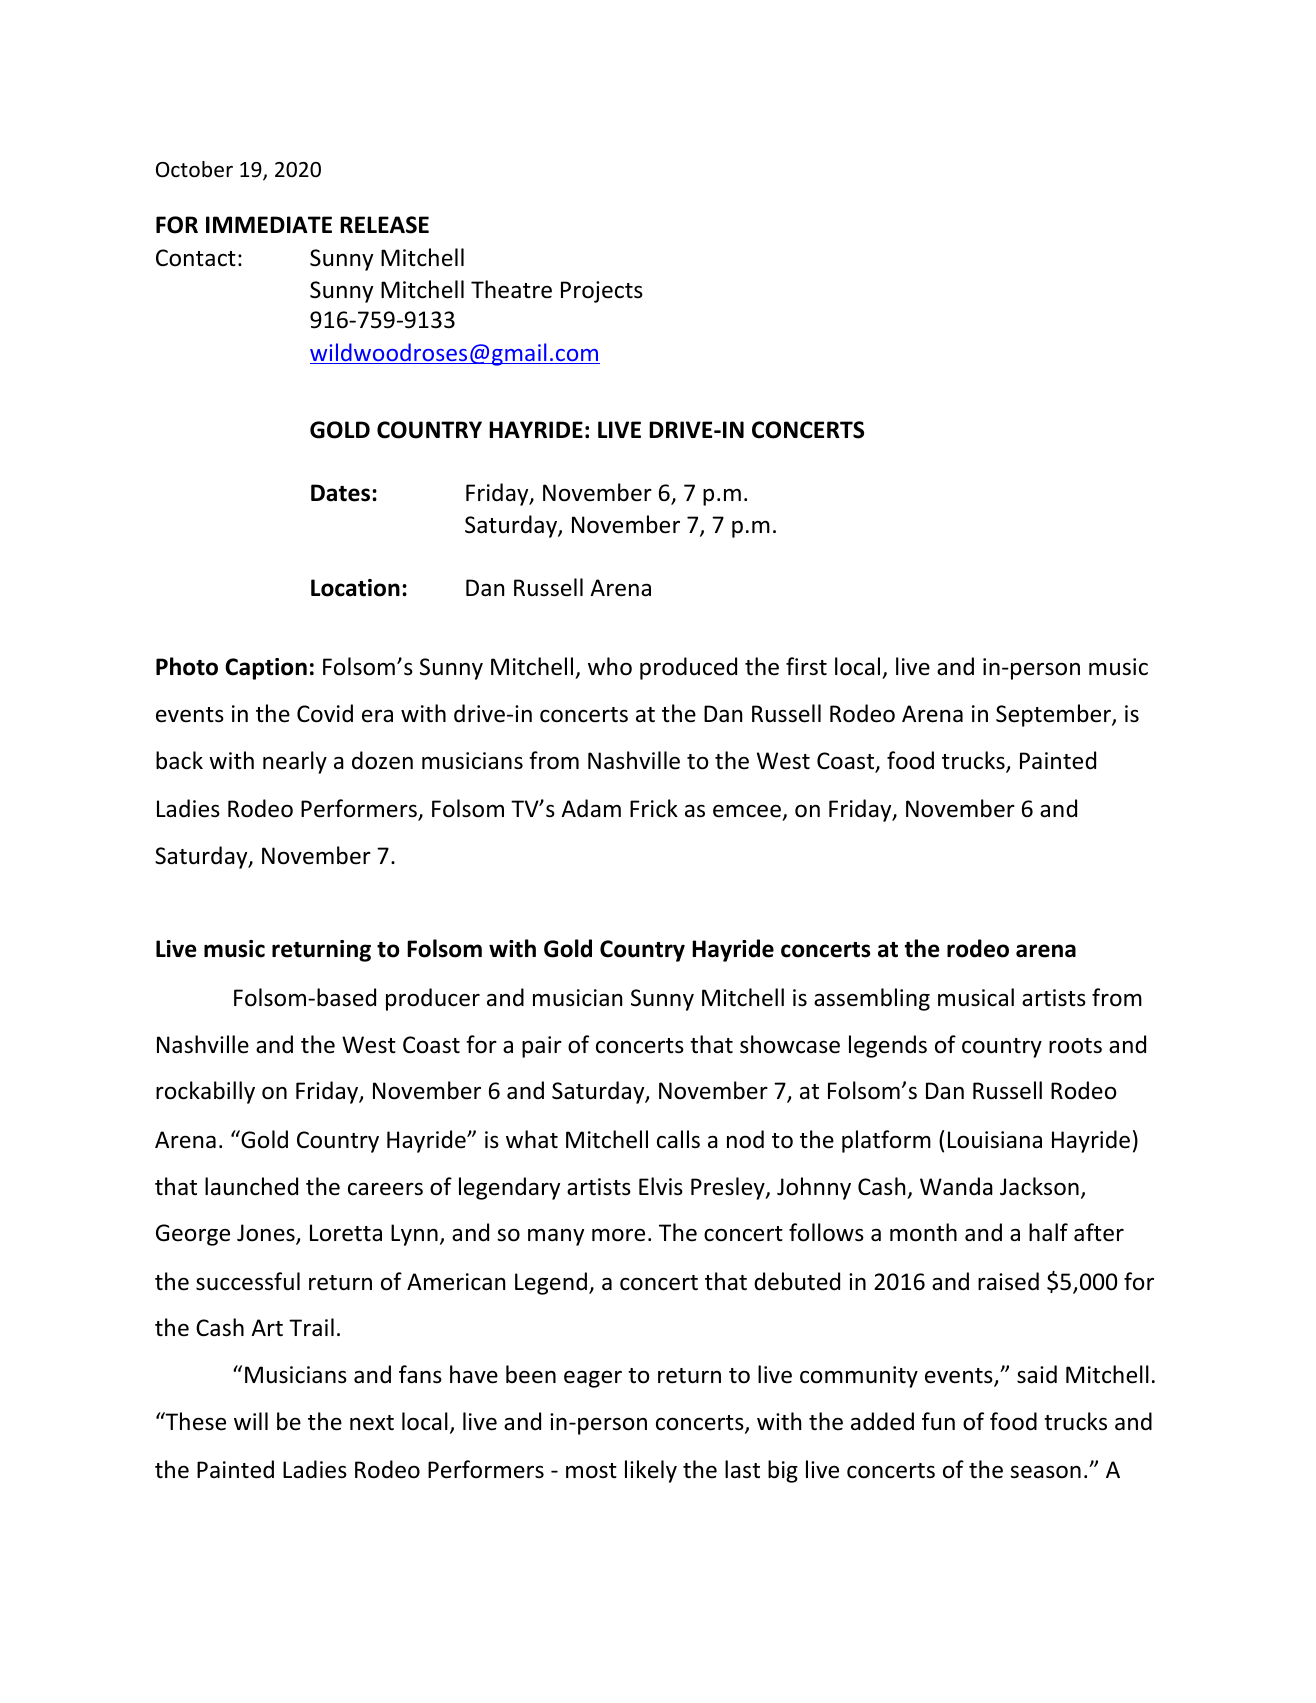 This page has height=1703, width=1316. Describe the element at coordinates (295, 762) in the page. I see `nearly` at that location.
